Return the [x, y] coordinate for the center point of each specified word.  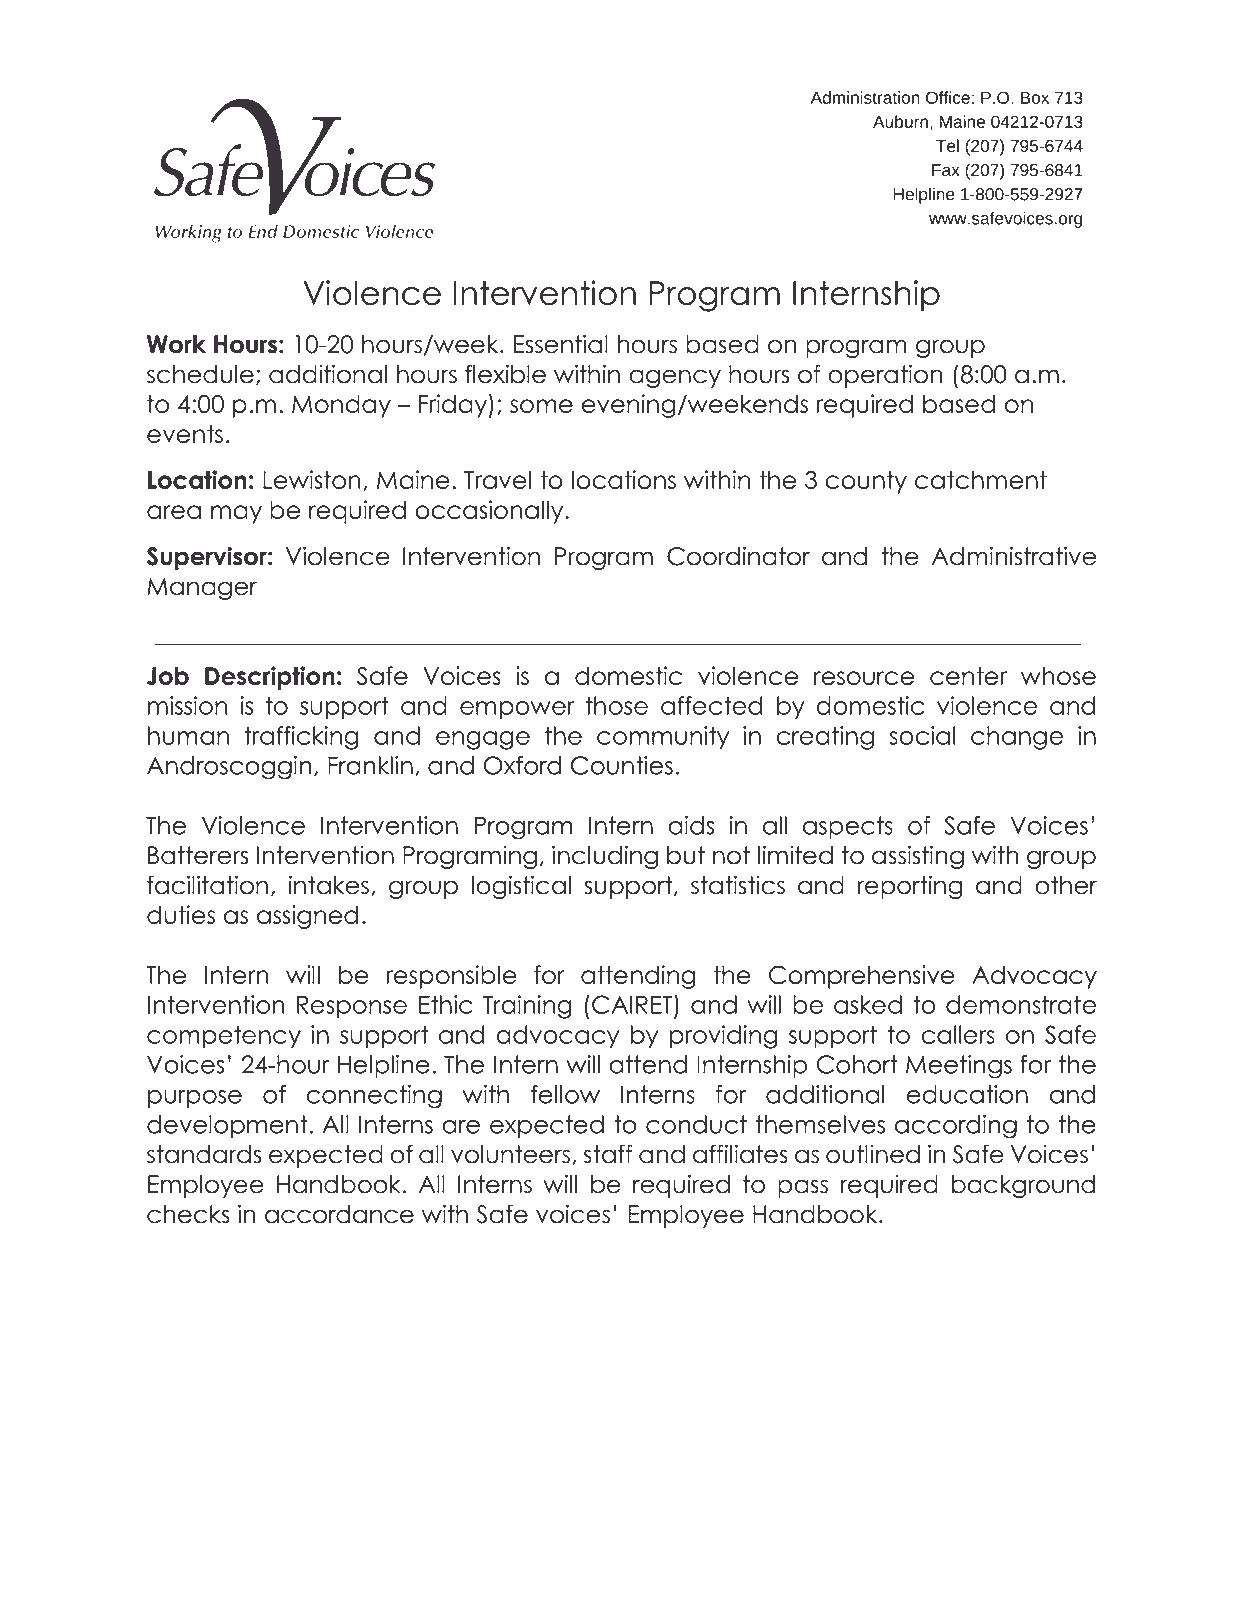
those [616, 705]
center [968, 676]
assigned [307, 917]
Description [270, 678]
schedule [200, 374]
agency [675, 378]
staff [608, 1154]
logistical [521, 887]
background [1023, 1186]
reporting [910, 887]
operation [885, 376]
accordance [339, 1214]
